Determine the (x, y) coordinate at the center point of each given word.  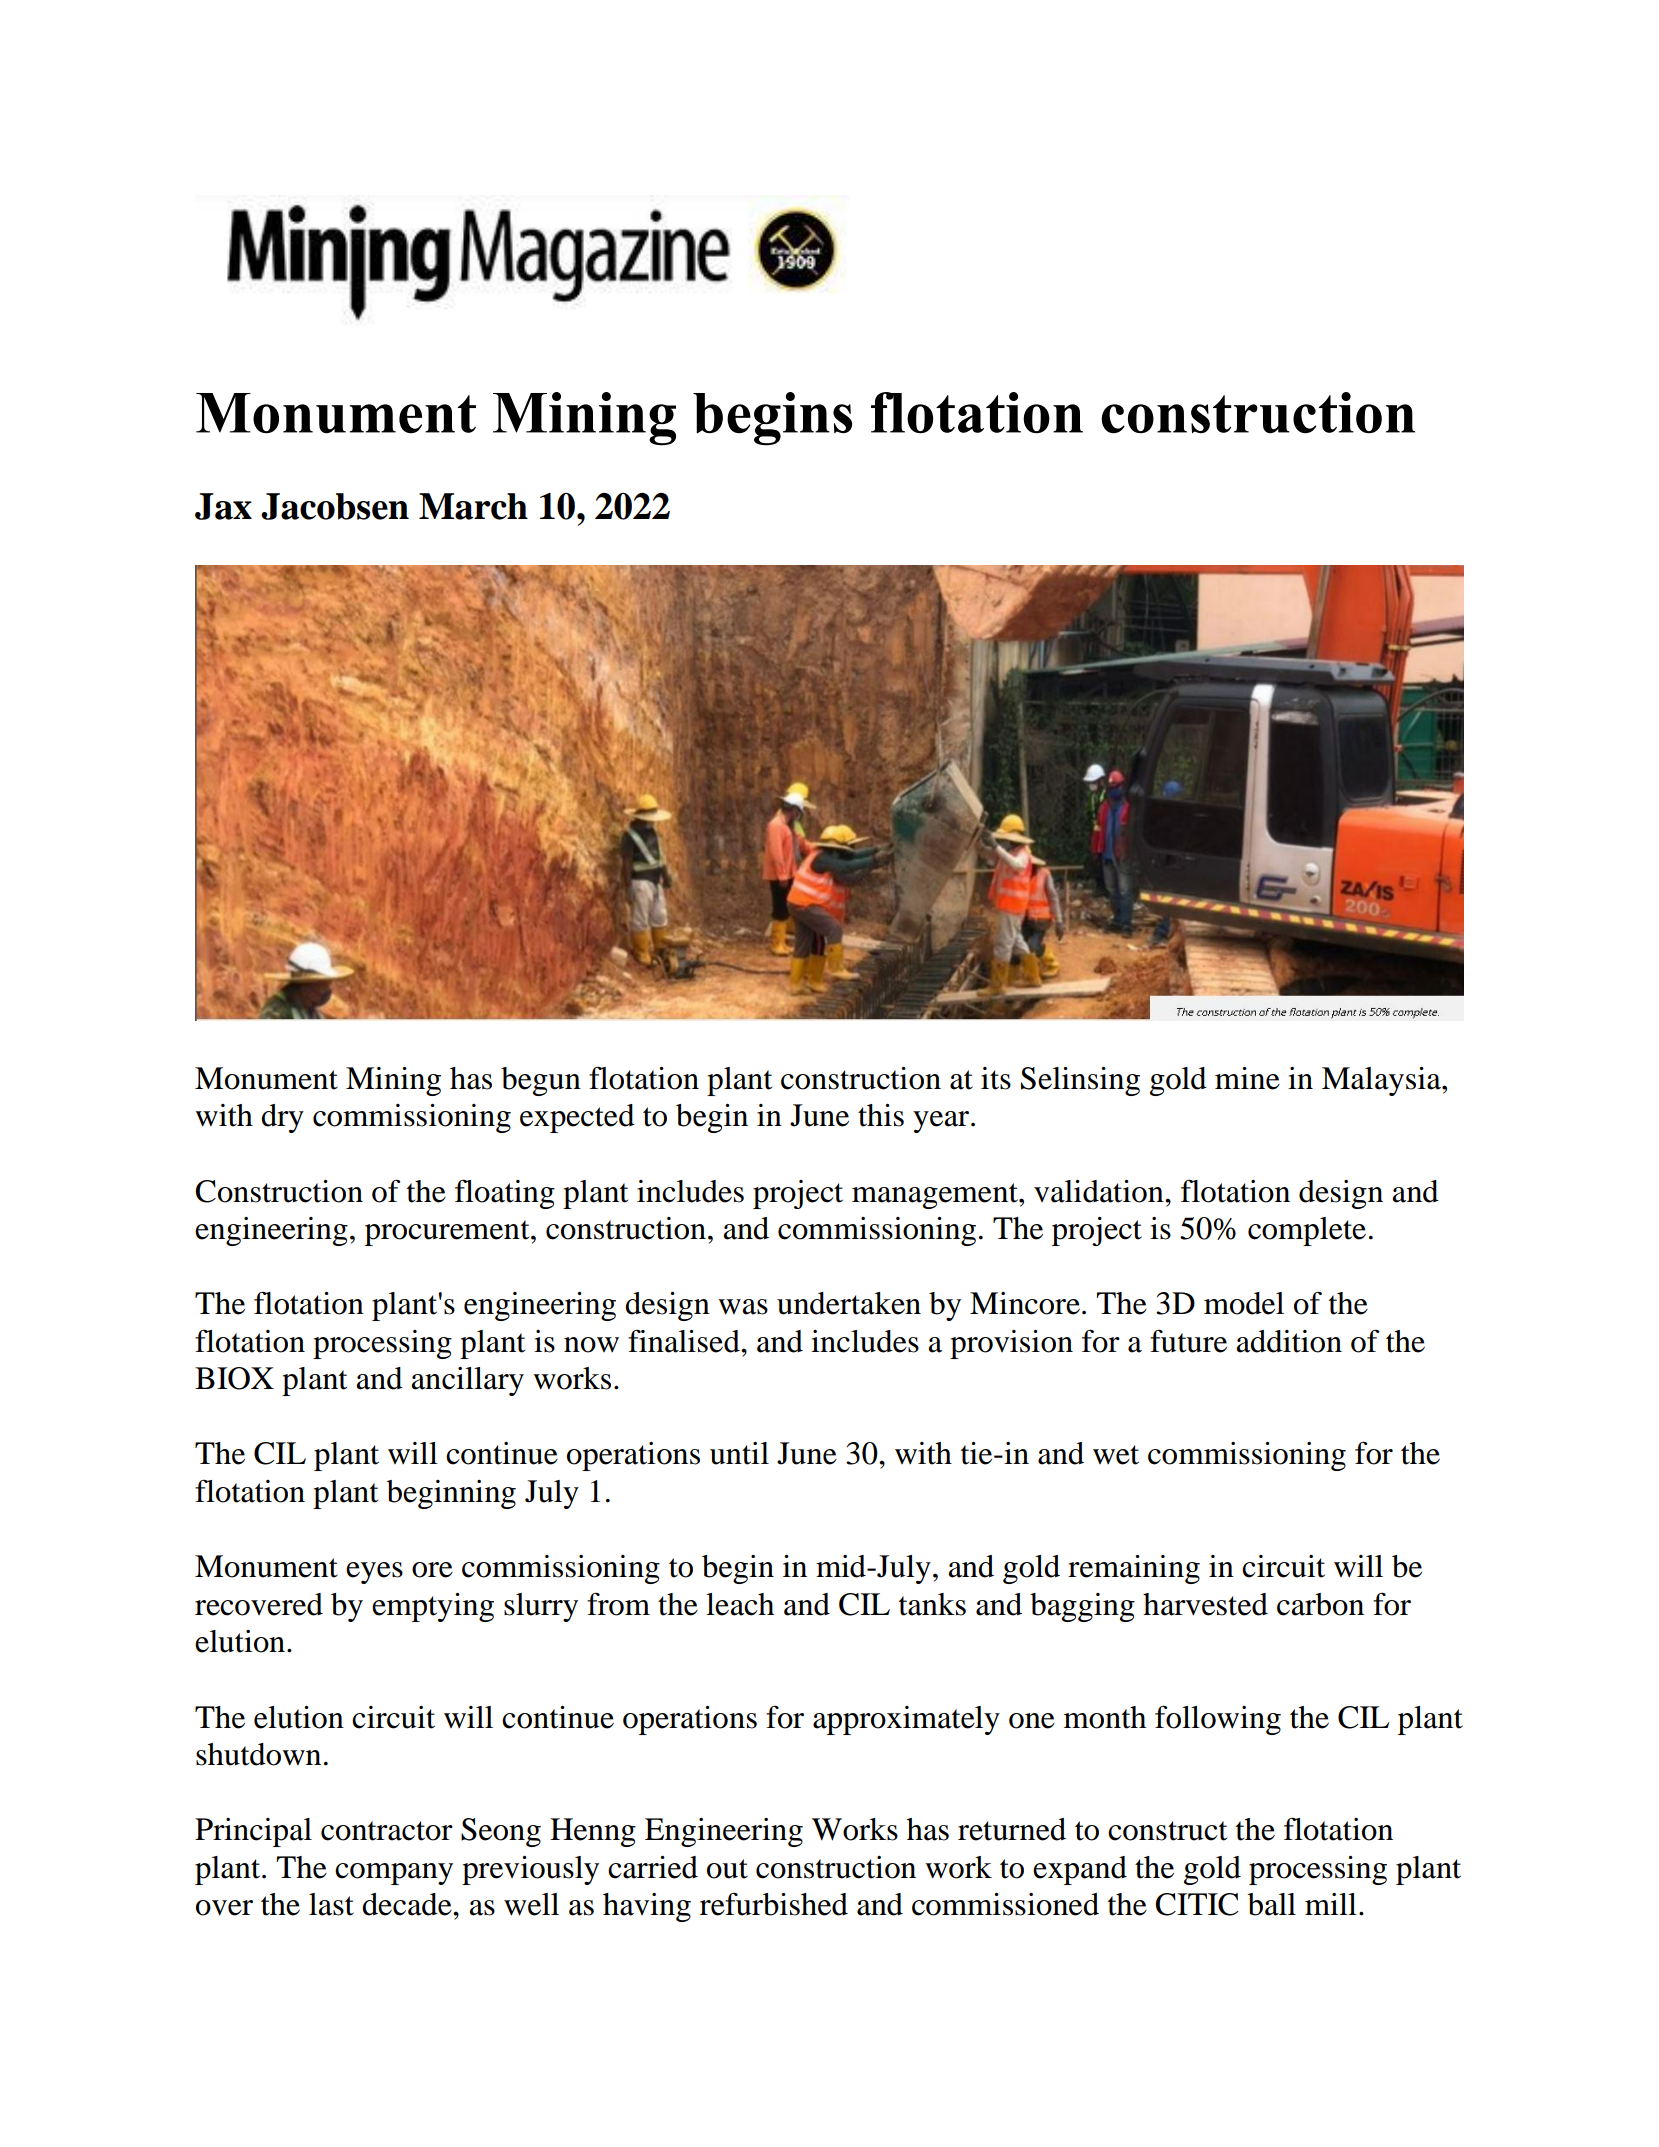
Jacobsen (335, 506)
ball (1272, 1904)
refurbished (774, 1904)
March (473, 506)
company (394, 1874)
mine (1247, 1078)
